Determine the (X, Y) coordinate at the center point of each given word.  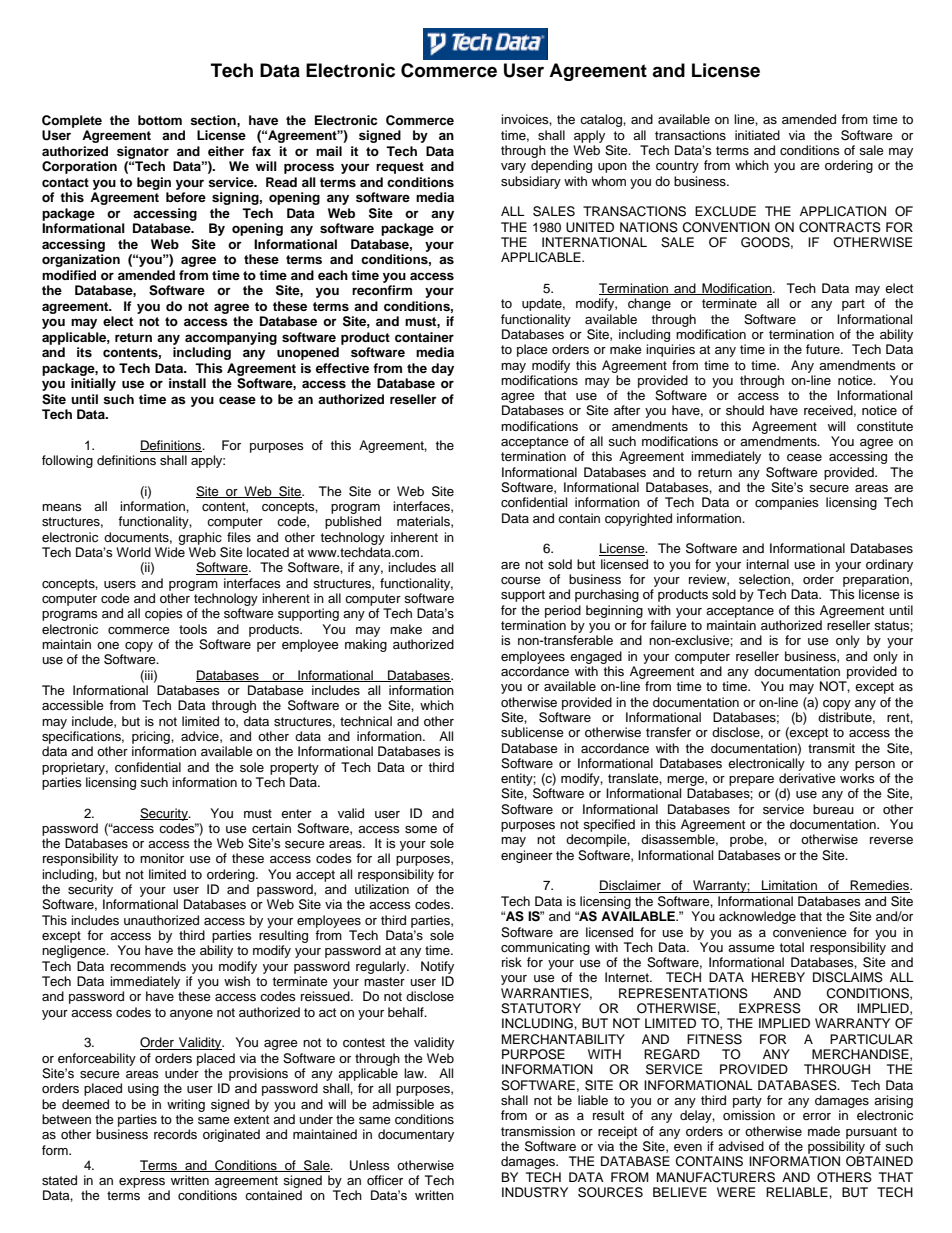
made (824, 1131)
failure (668, 625)
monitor (162, 858)
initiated (757, 135)
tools (193, 629)
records (175, 1134)
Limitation (789, 886)
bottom (160, 120)
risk (512, 962)
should (745, 410)
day (442, 369)
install (187, 383)
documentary (416, 1135)
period (563, 611)
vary (513, 168)
